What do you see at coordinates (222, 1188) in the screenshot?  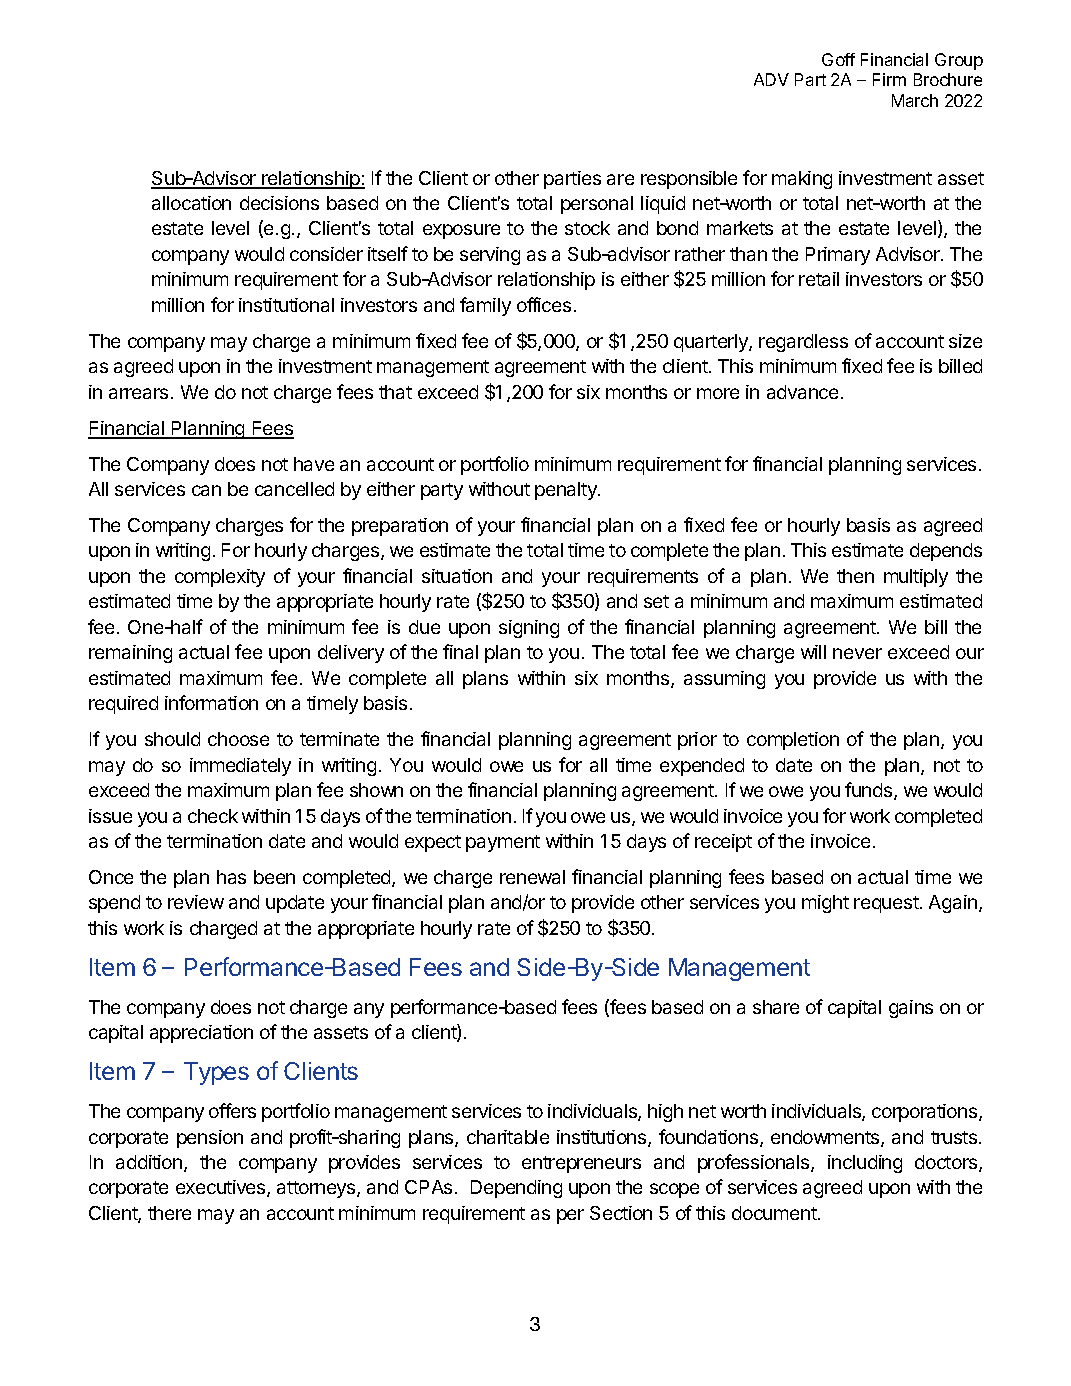 I see `executives` at bounding box center [222, 1188].
